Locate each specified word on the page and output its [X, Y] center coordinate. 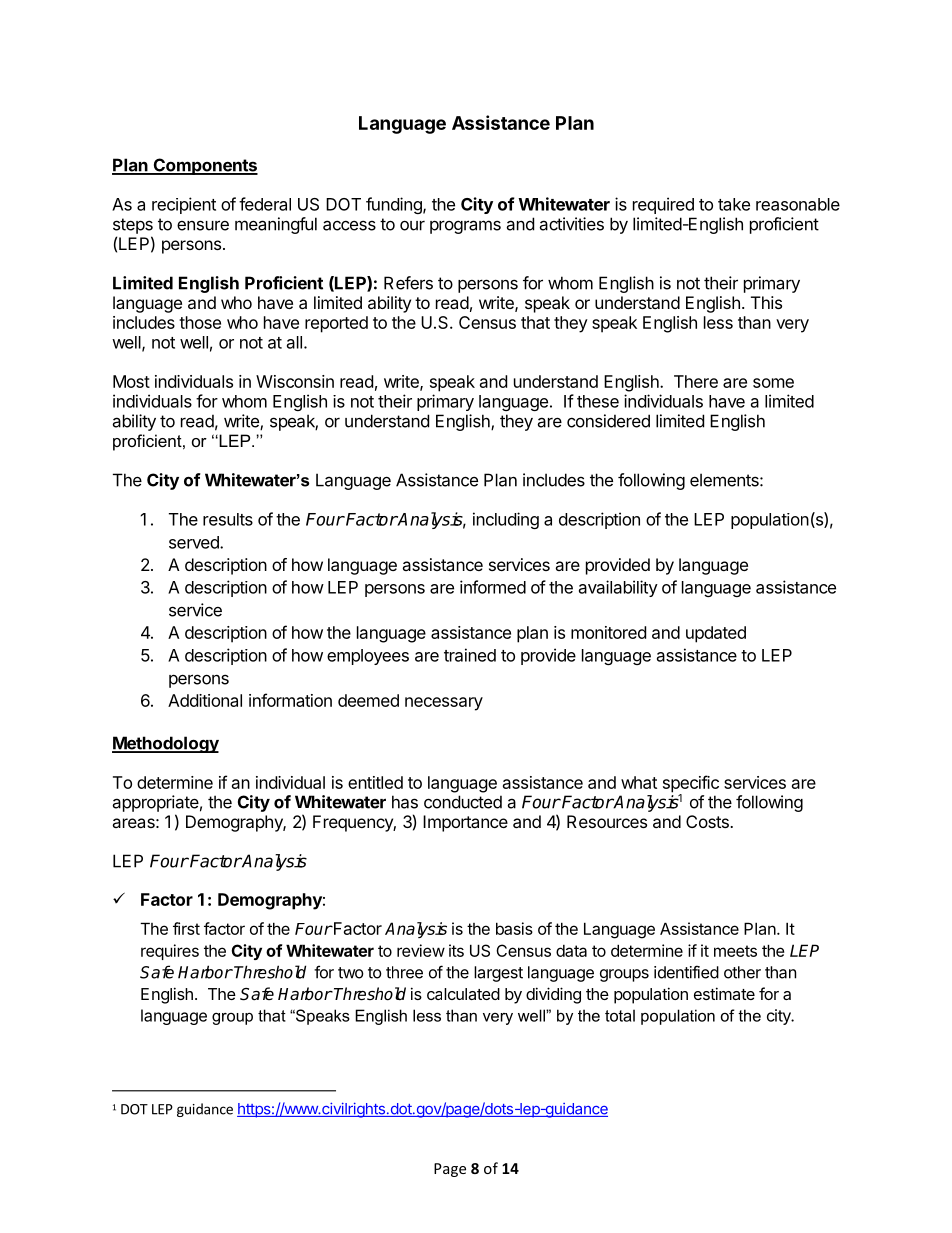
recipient [184, 205]
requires [170, 952]
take [734, 204]
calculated [463, 994]
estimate [724, 993]
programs [465, 227]
